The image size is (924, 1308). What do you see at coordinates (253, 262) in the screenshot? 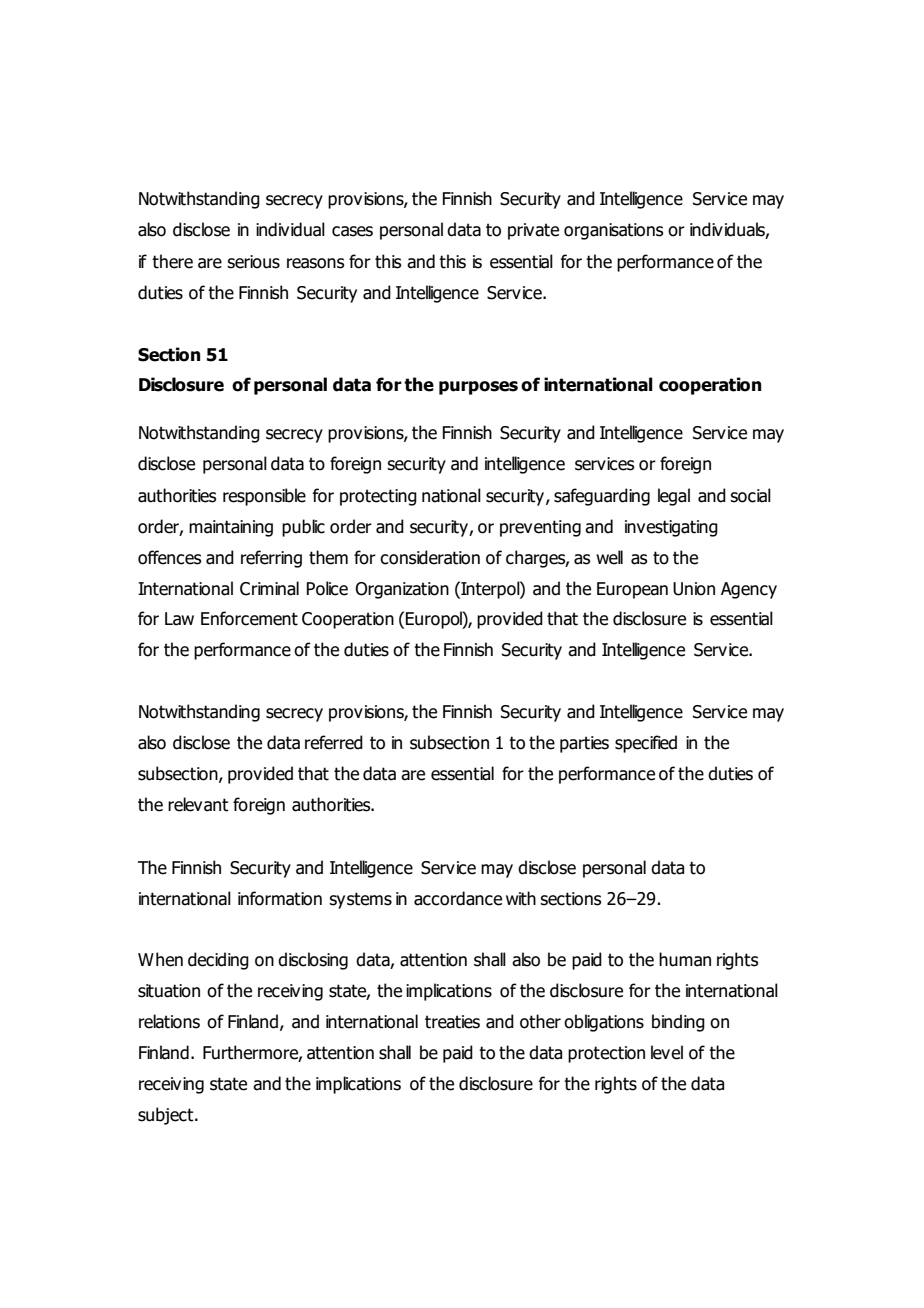
I see `serious` at bounding box center [253, 262].
